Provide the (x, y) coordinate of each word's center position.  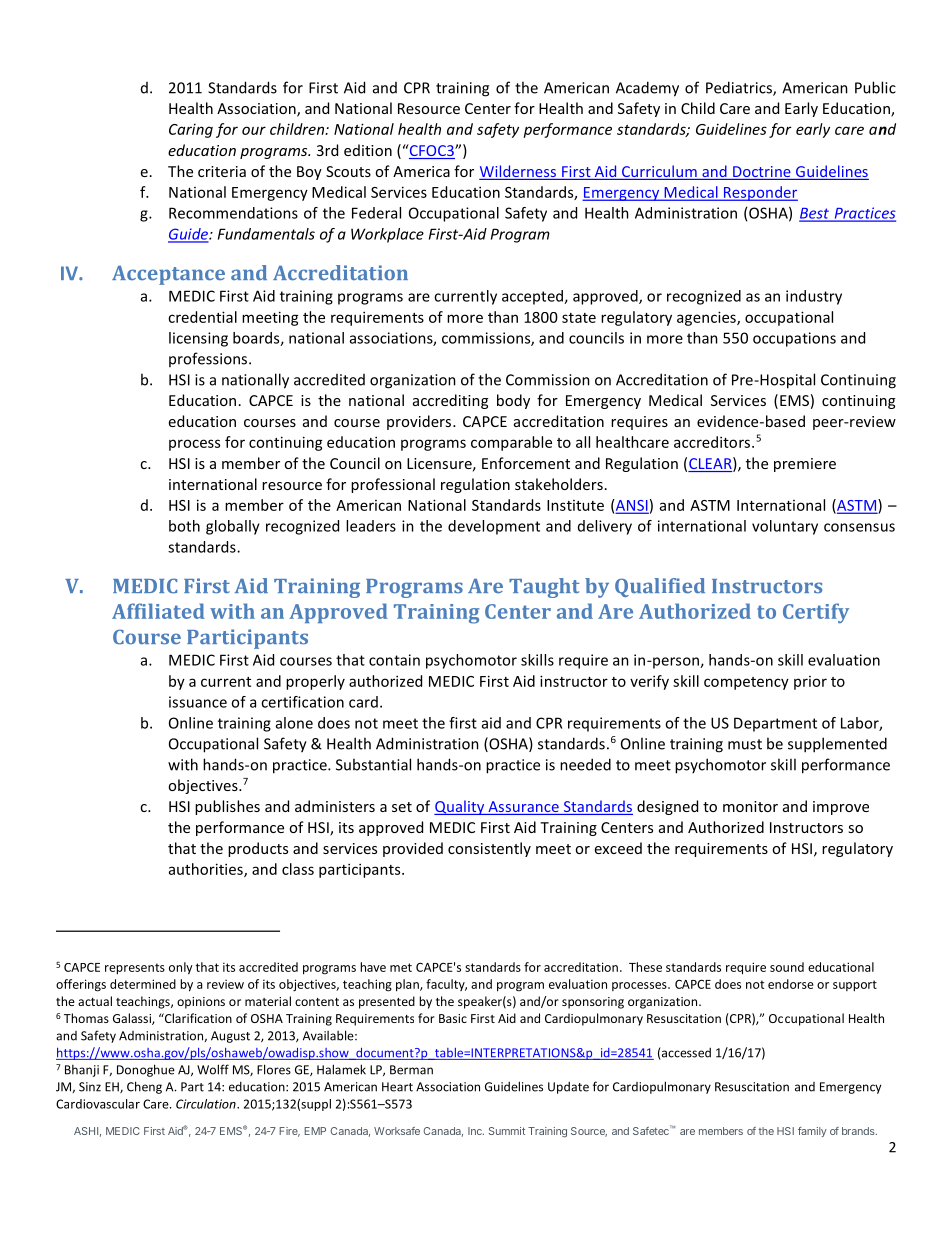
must (745, 744)
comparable (511, 443)
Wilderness (518, 171)
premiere (805, 465)
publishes (227, 807)
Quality (460, 807)
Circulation (207, 1104)
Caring (191, 131)
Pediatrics (740, 88)
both (184, 526)
